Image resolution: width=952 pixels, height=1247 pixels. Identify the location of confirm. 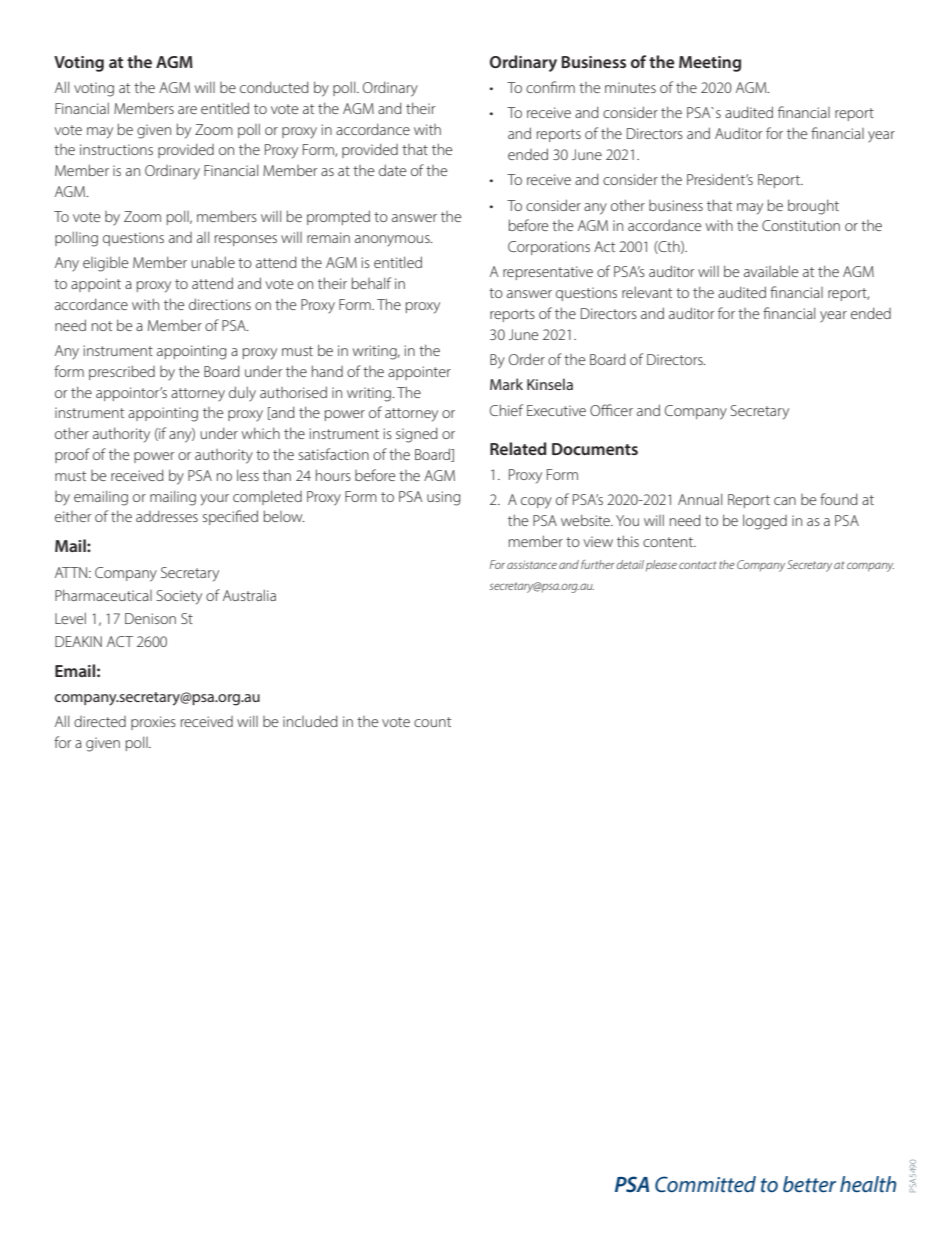
(550, 87).
